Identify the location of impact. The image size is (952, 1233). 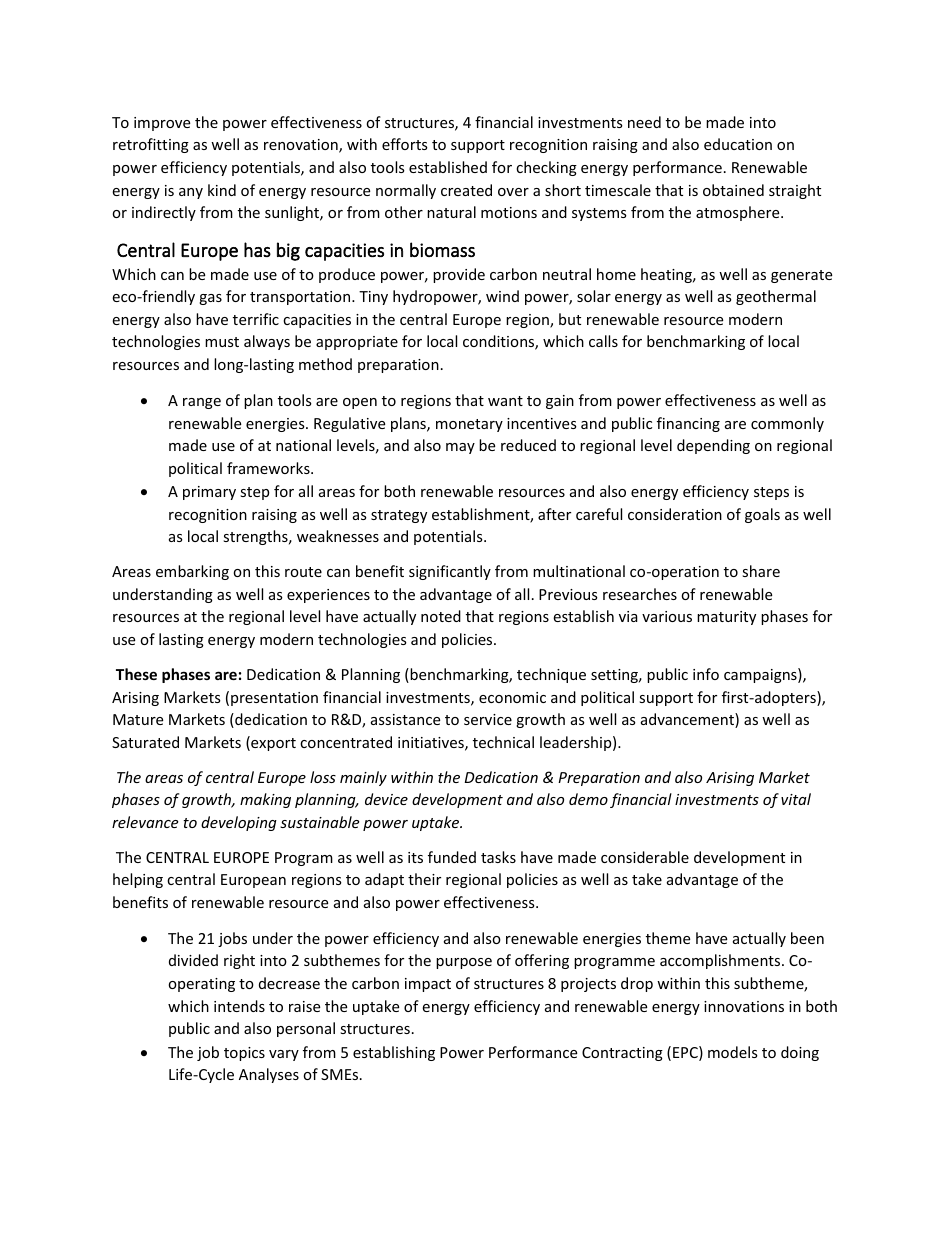
(428, 985).
